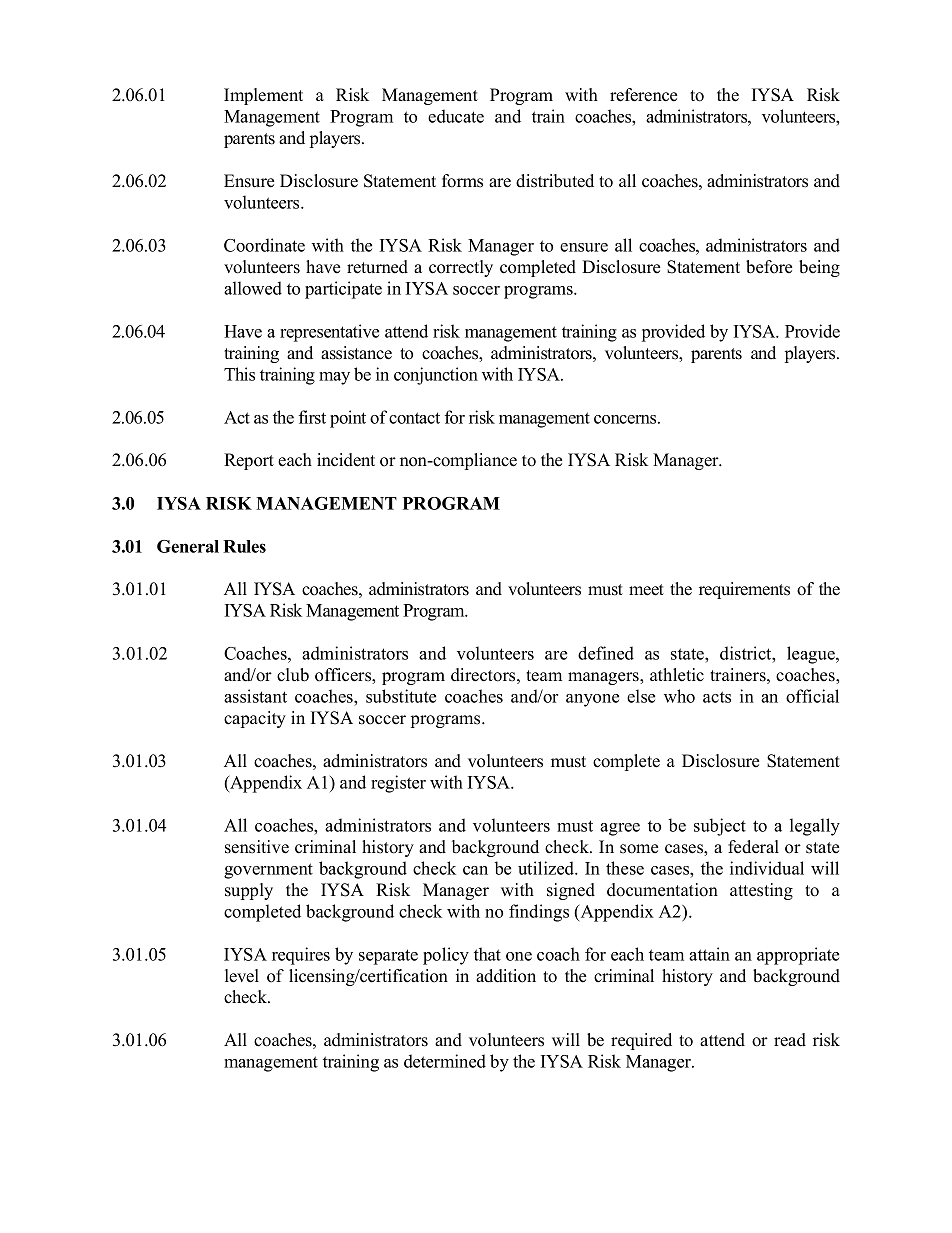 This screenshot has width=952, height=1233. What do you see at coordinates (263, 96) in the screenshot?
I see `Implement` at bounding box center [263, 96].
